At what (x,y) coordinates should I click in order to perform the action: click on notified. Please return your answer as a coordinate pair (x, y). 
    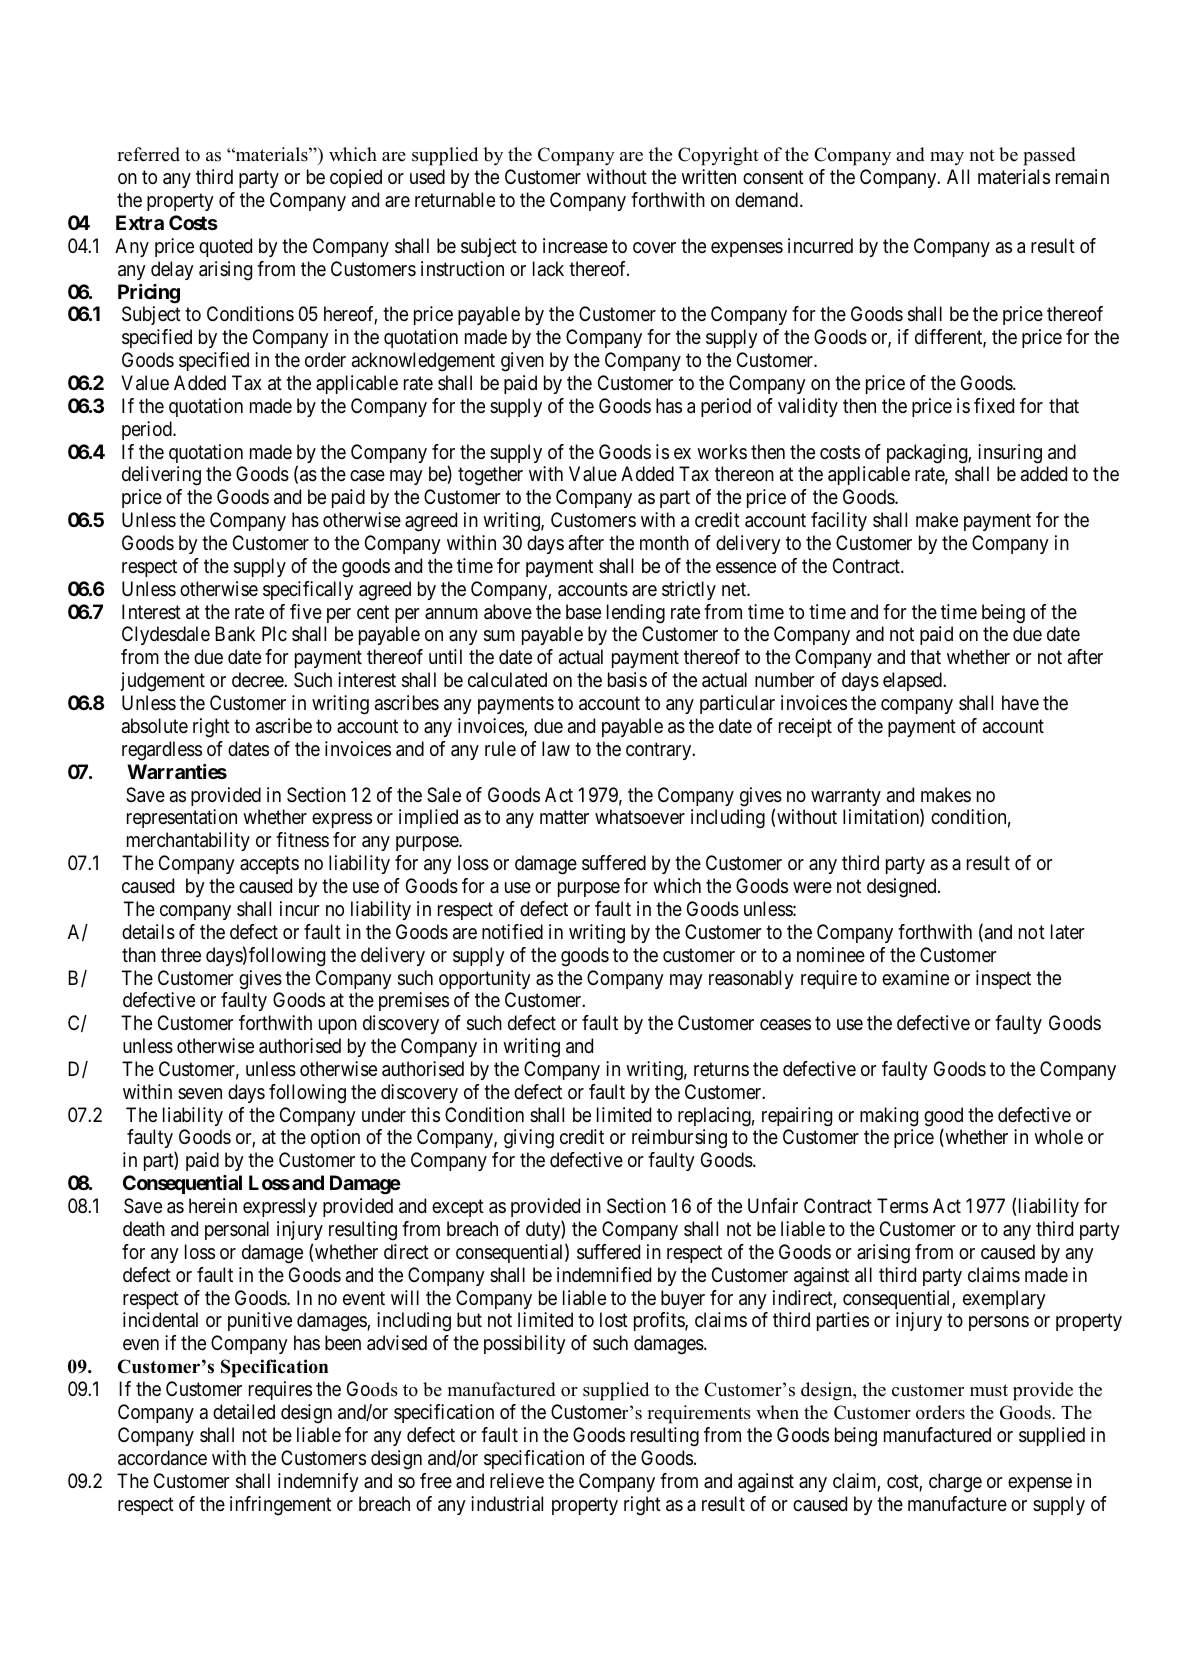
    Looking at the image, I should click on (512, 931).
